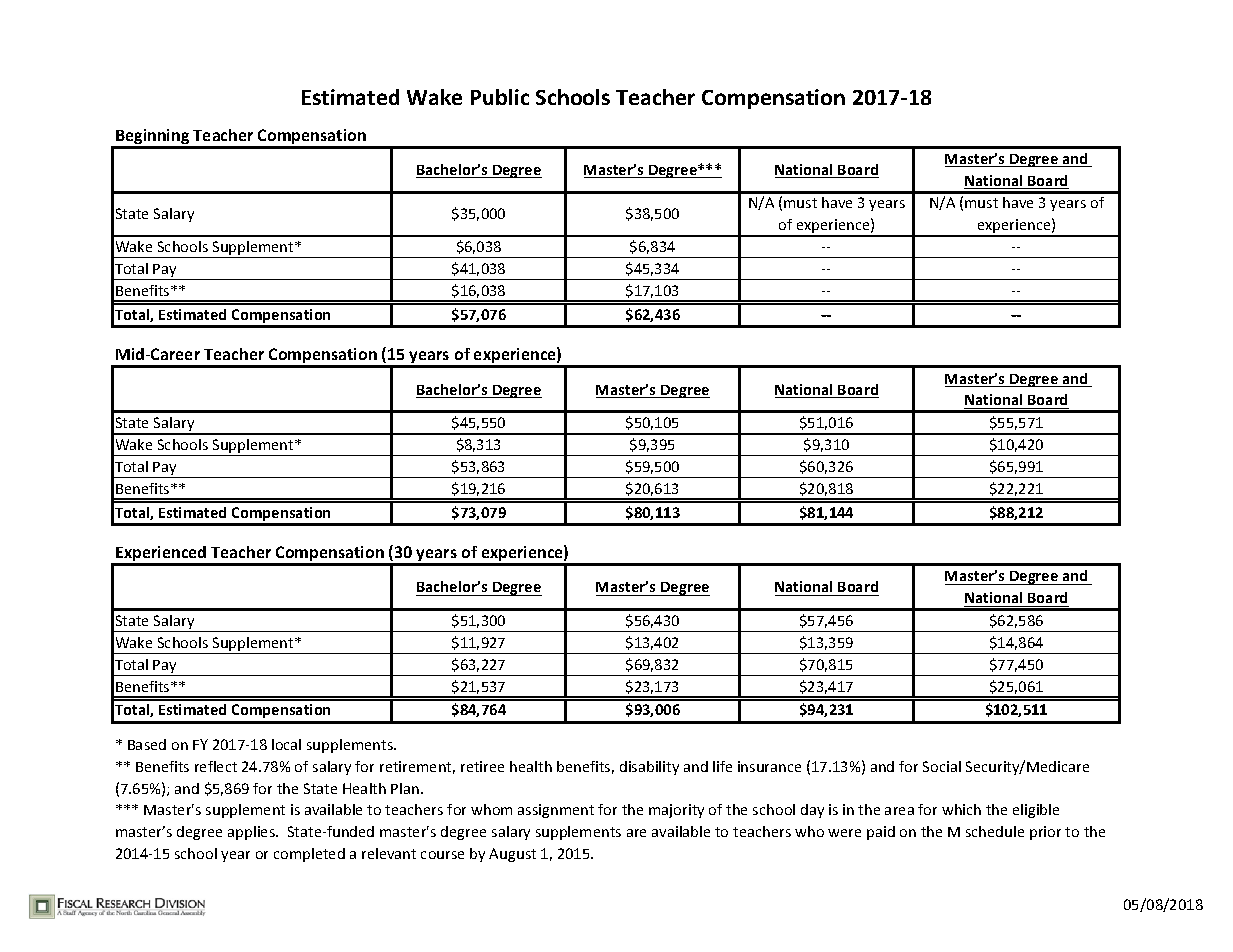 The height and width of the document is (952, 1233). What do you see at coordinates (286, 744) in the document?
I see `local` at bounding box center [286, 744].
